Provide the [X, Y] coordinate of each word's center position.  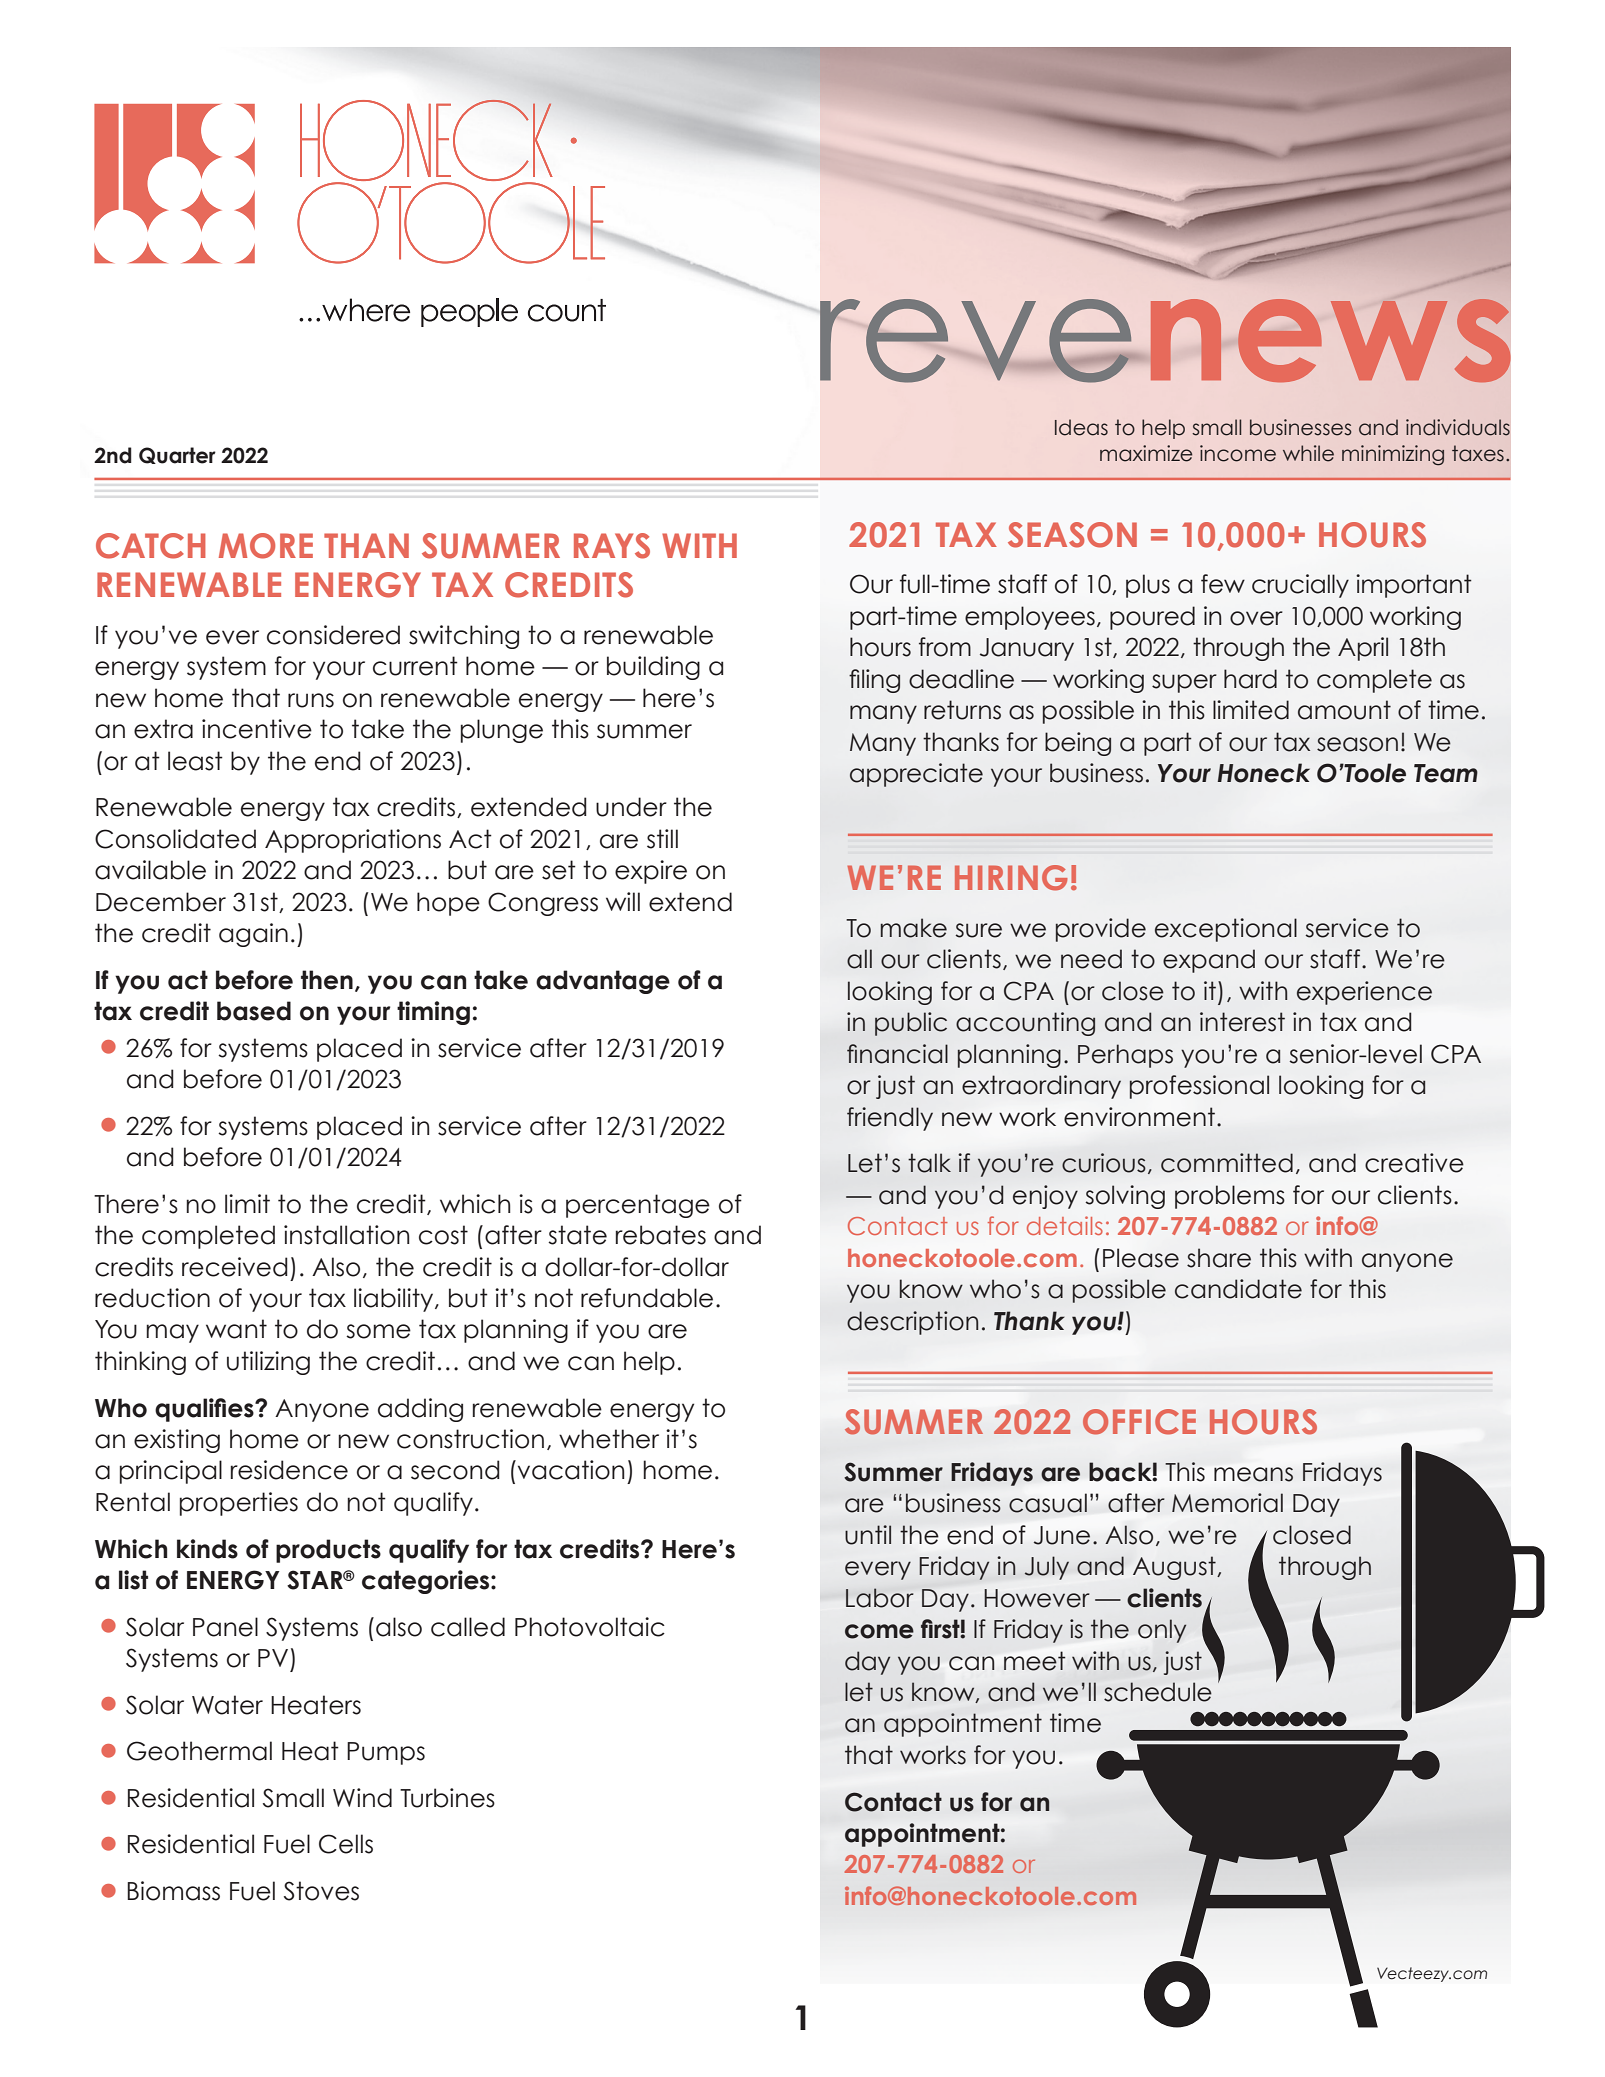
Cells [346, 1844]
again [253, 935]
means [1253, 1474]
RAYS [612, 546]
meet [1034, 1661]
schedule [1158, 1692]
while [1308, 453]
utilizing [268, 1363]
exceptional [1226, 930]
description [912, 1323]
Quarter [177, 455]
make [913, 928]
